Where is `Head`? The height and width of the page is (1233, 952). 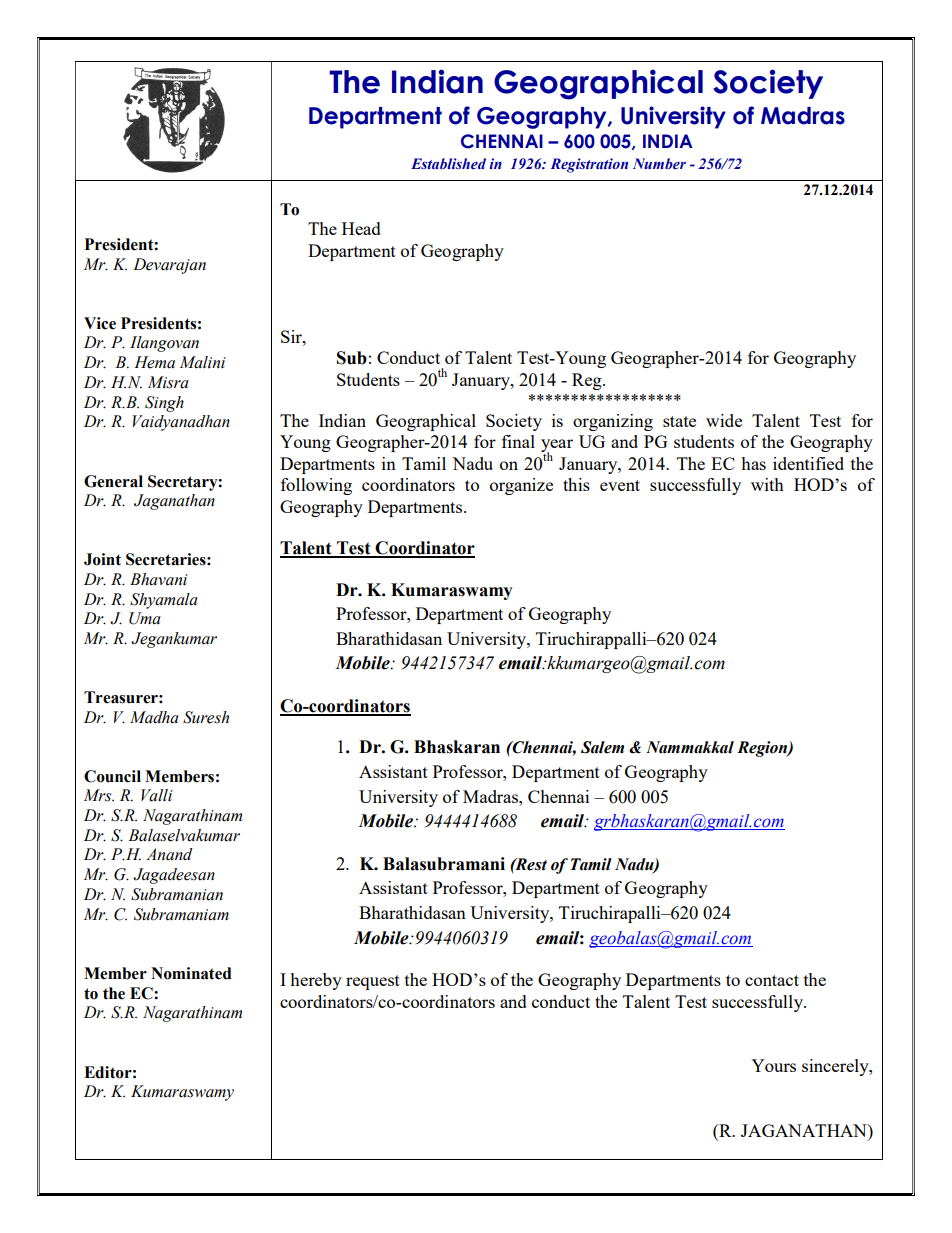
Head is located at coordinates (361, 228).
